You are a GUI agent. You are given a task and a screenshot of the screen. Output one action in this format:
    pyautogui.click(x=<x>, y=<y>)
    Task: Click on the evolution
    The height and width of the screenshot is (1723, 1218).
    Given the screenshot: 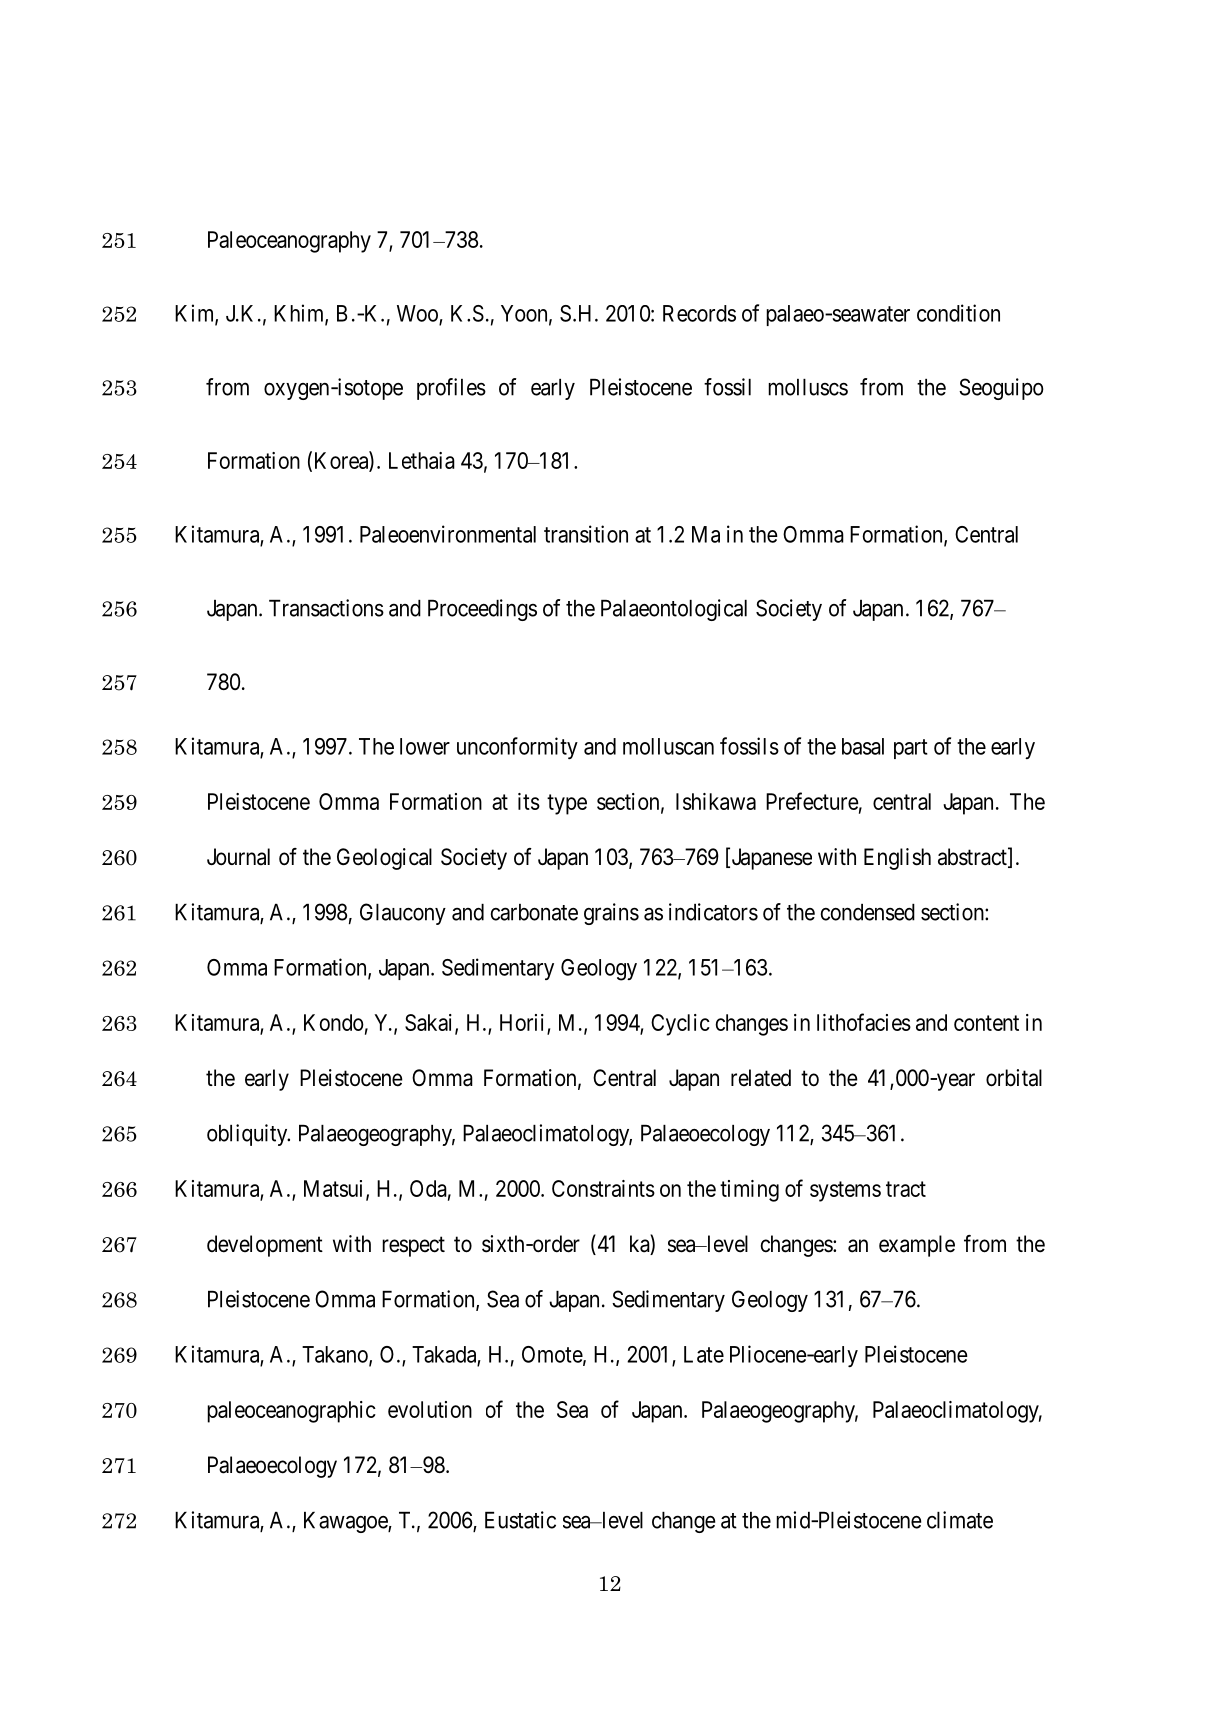 What is the action you would take?
    pyautogui.click(x=430, y=1409)
